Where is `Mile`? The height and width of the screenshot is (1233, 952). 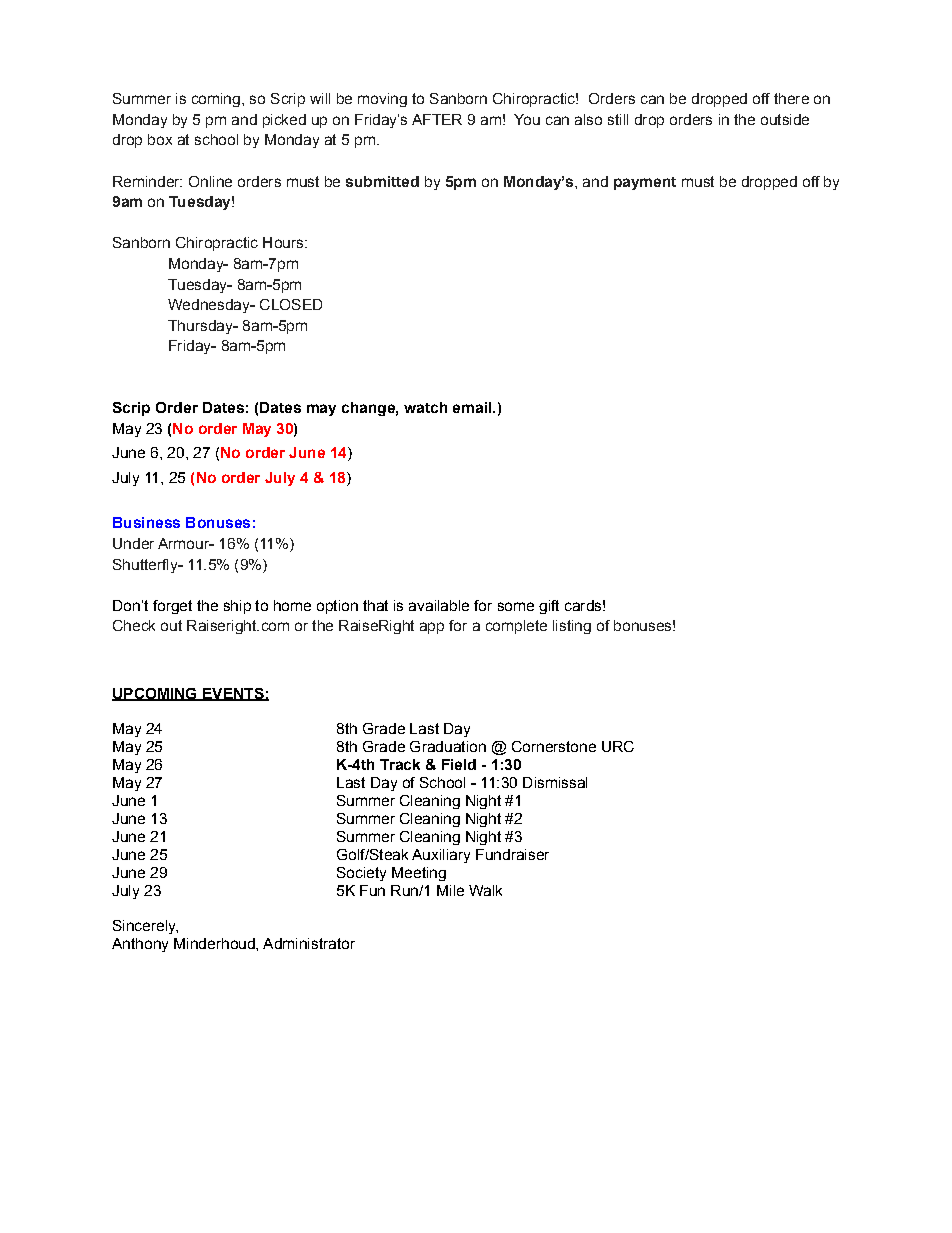
Mile is located at coordinates (450, 890).
